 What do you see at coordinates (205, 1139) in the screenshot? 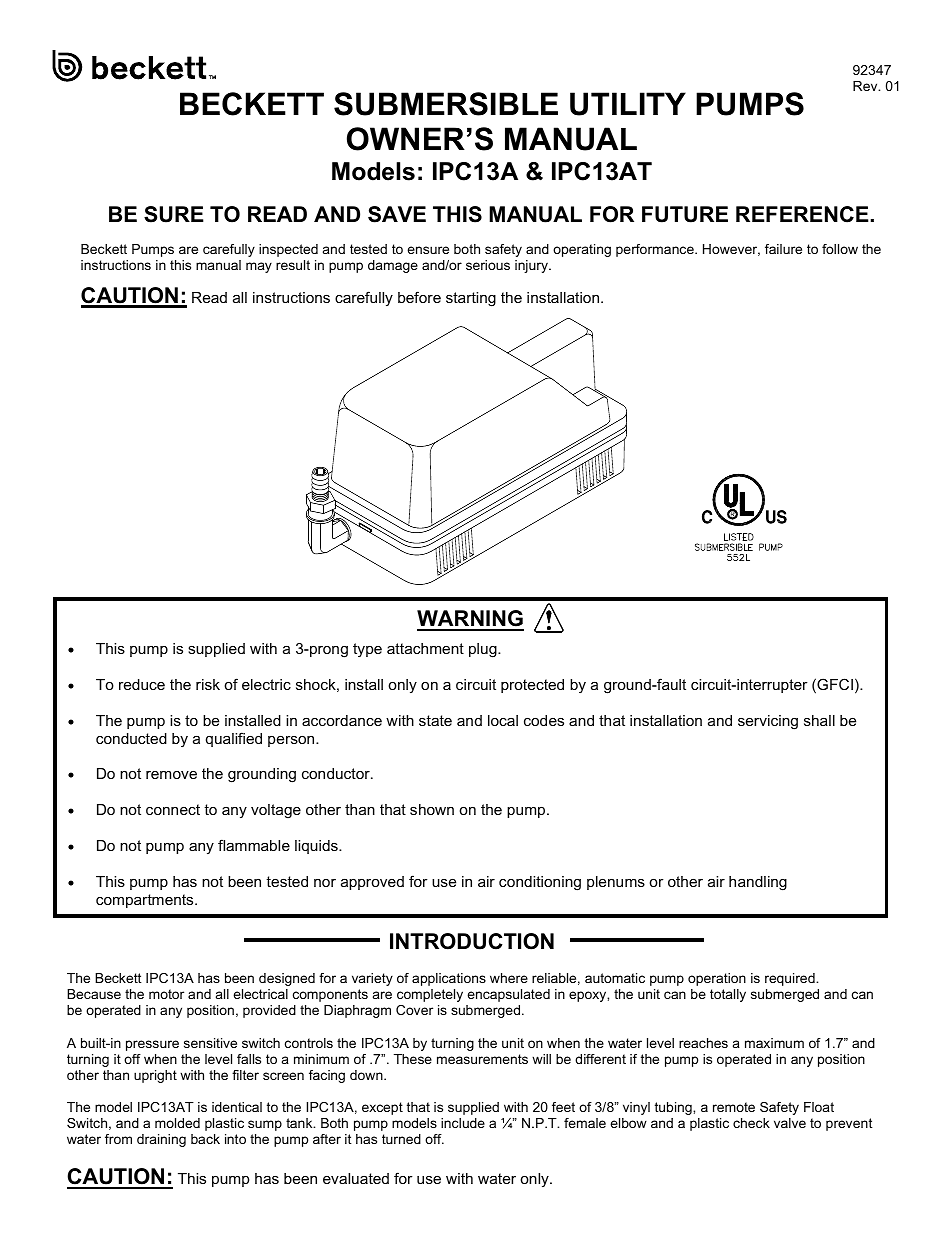
I see `back` at bounding box center [205, 1139].
